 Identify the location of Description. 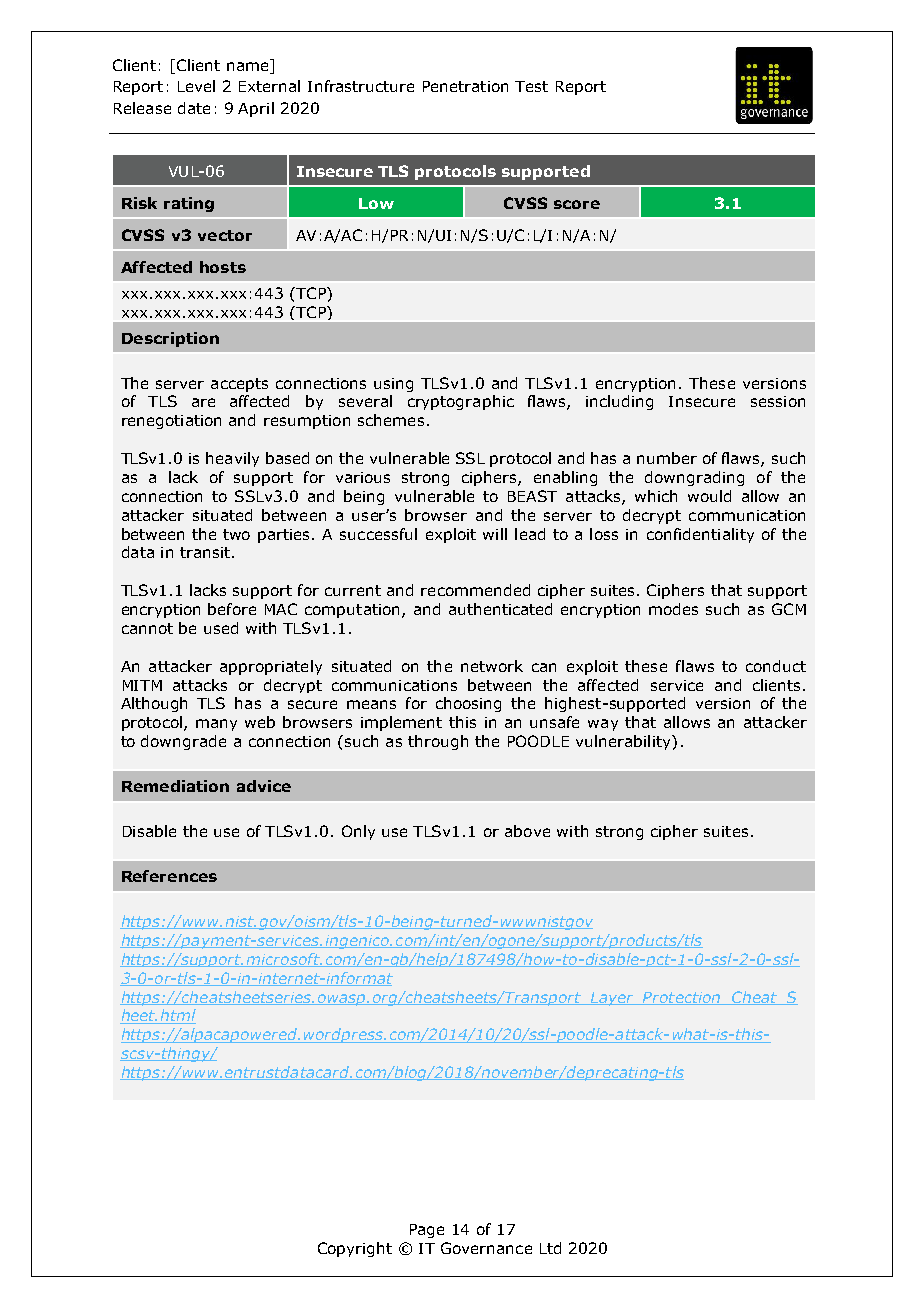
(170, 339).
